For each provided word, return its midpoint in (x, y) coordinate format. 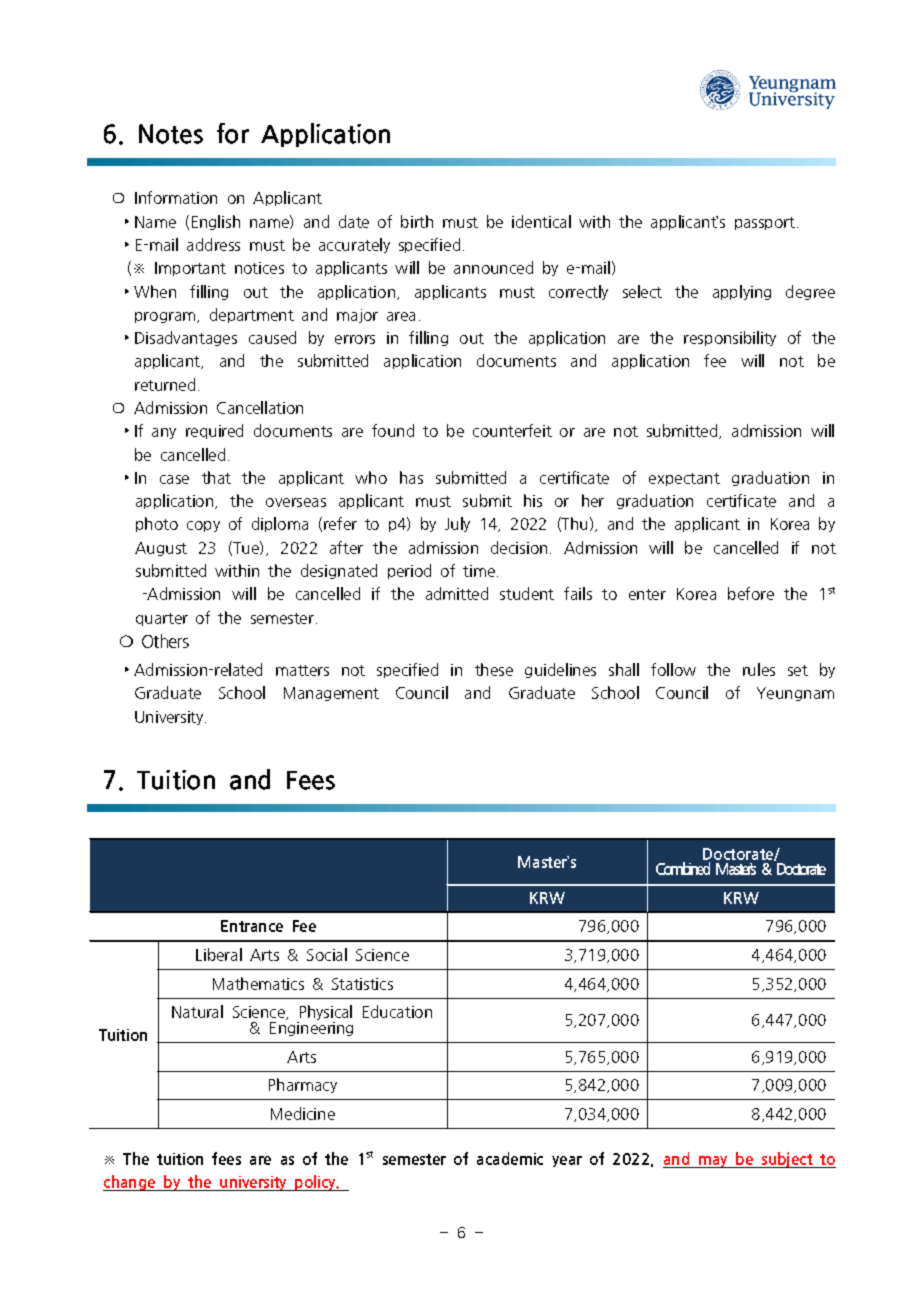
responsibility (730, 338)
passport (766, 223)
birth (417, 221)
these (494, 669)
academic (510, 1158)
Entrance (252, 926)
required (214, 431)
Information (176, 197)
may (714, 1162)
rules (759, 669)
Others (165, 641)
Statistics (362, 984)
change (130, 1183)
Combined (683, 868)
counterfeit (512, 430)
